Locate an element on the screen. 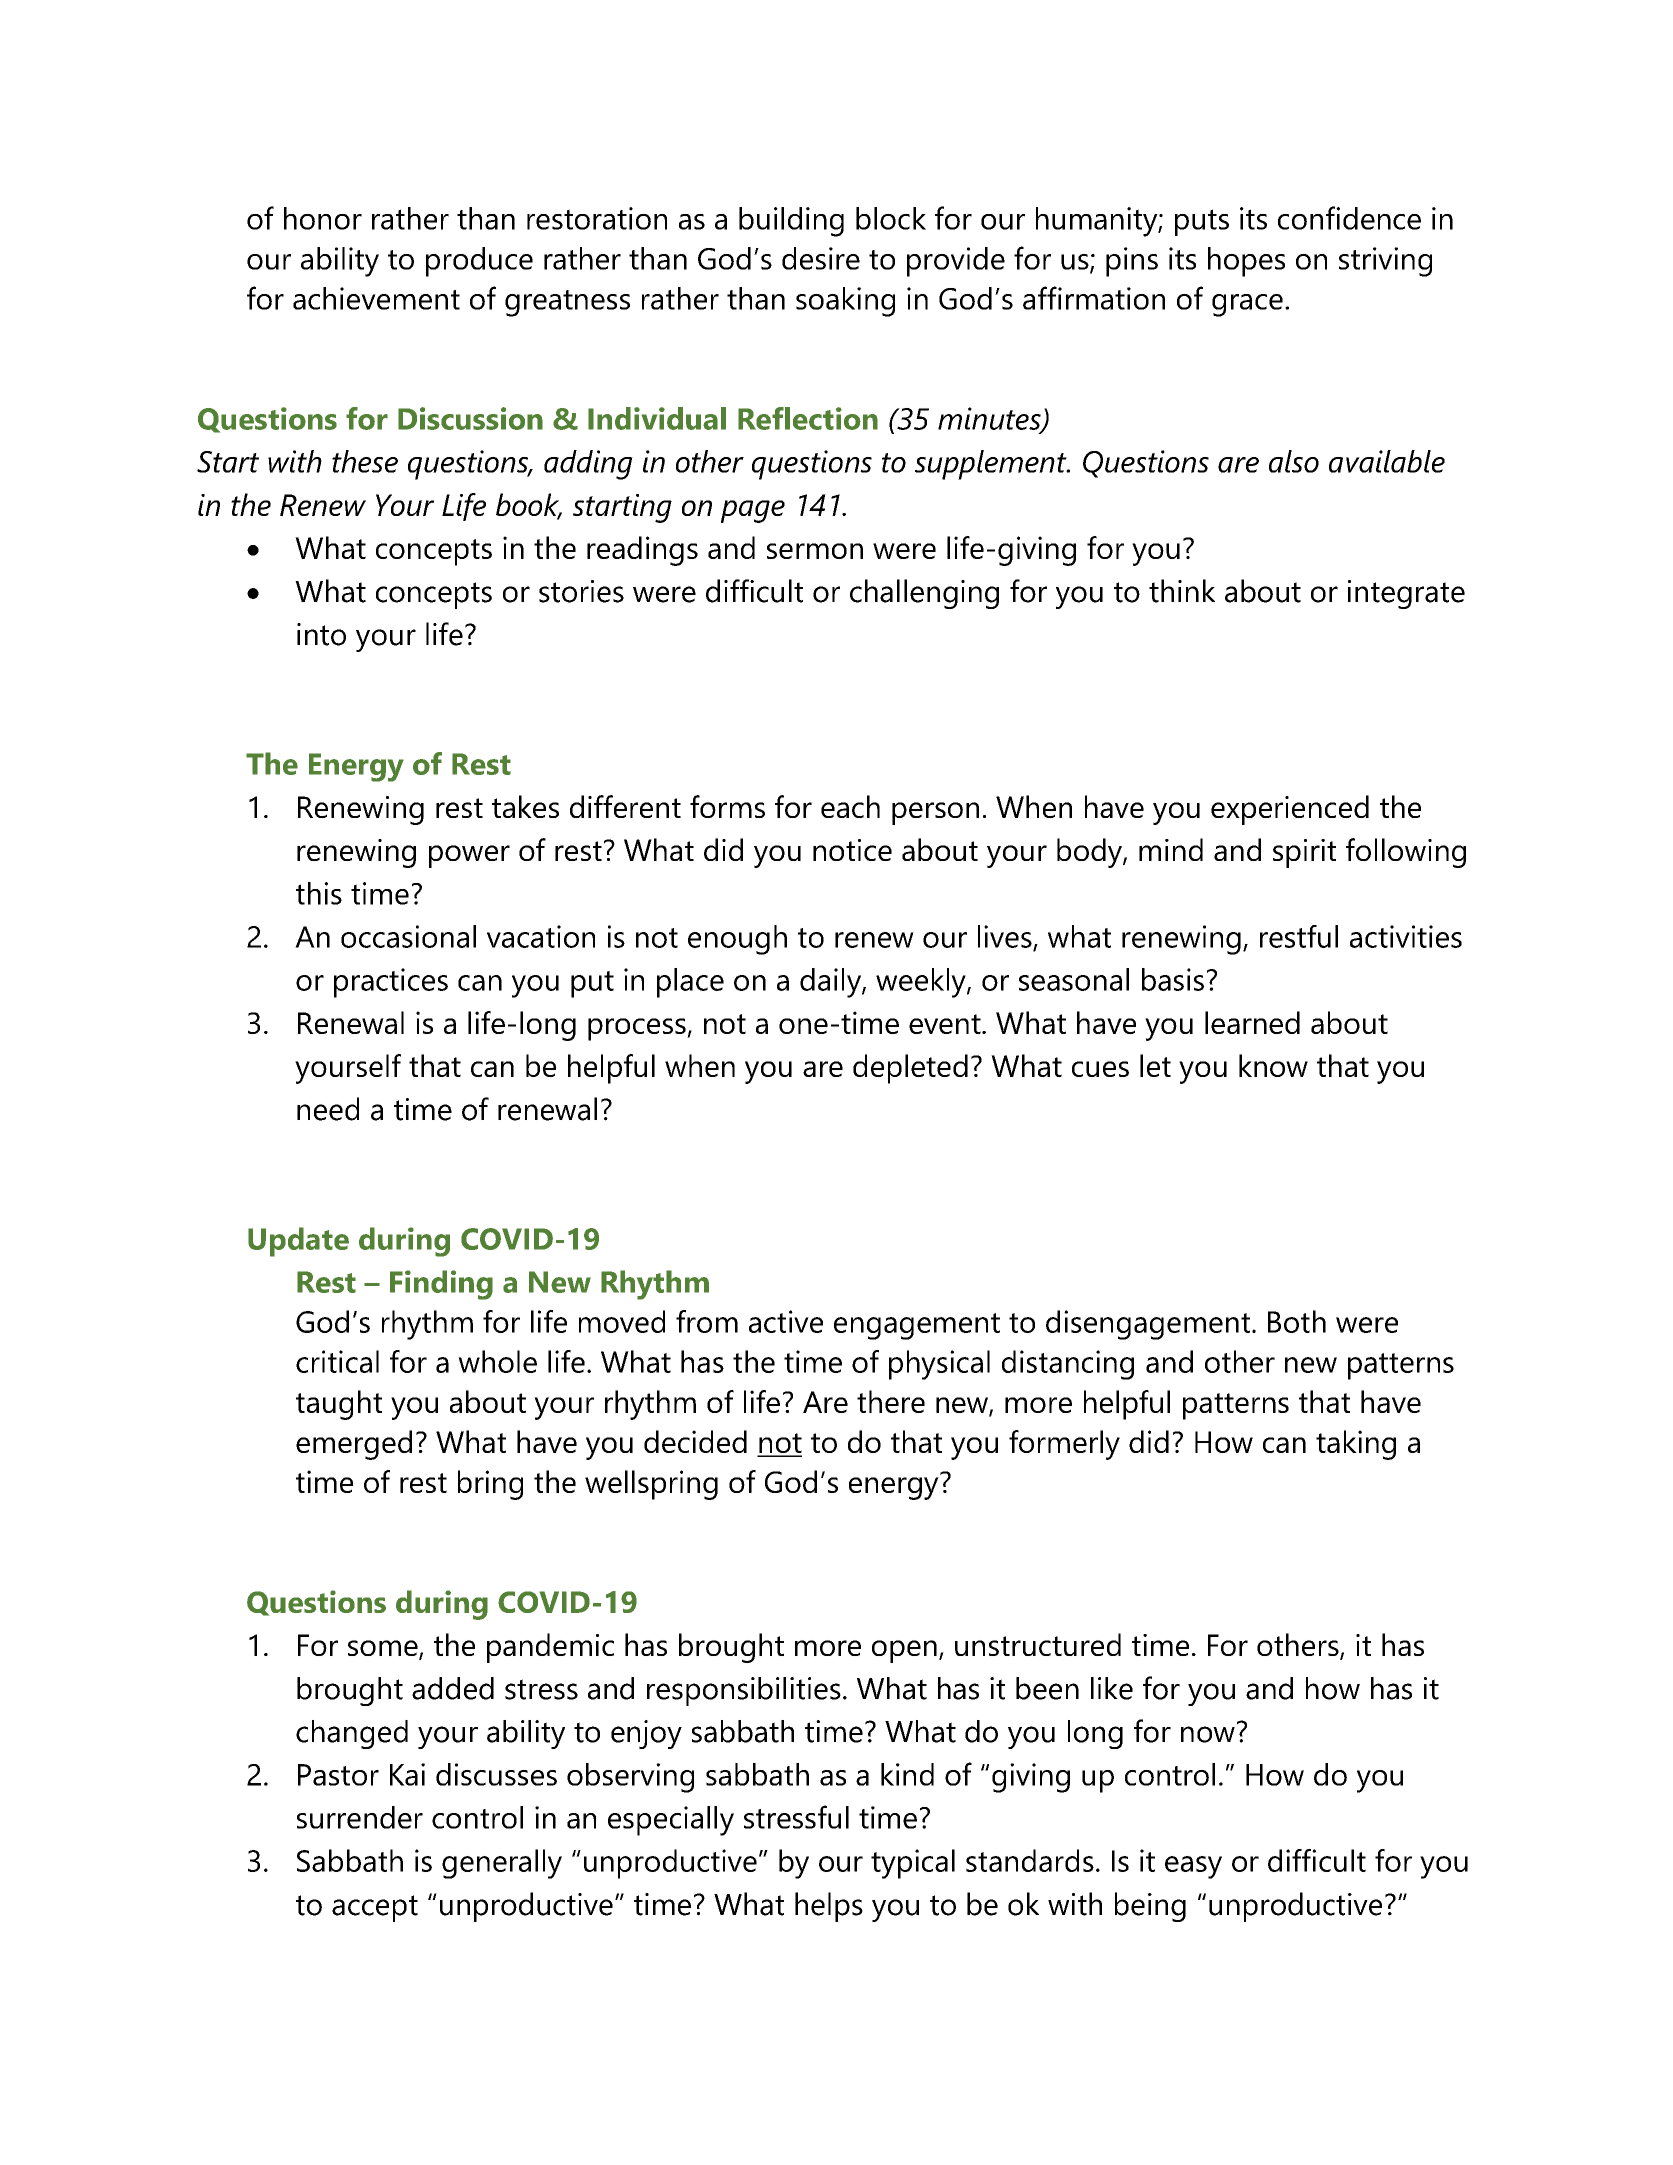 The width and height of the screenshot is (1673, 2165). taking is located at coordinates (1356, 1445).
